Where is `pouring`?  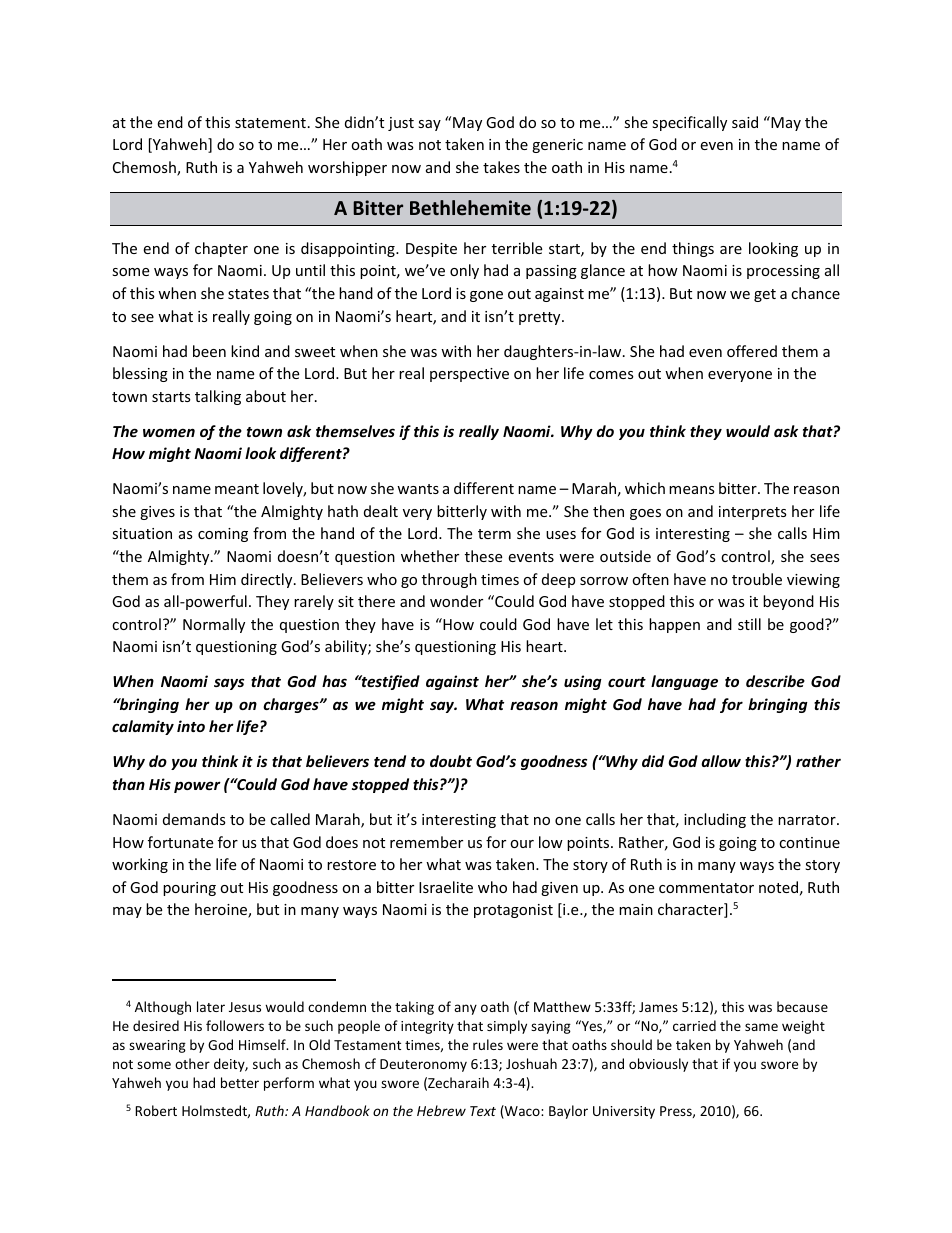 pouring is located at coordinates (189, 889).
